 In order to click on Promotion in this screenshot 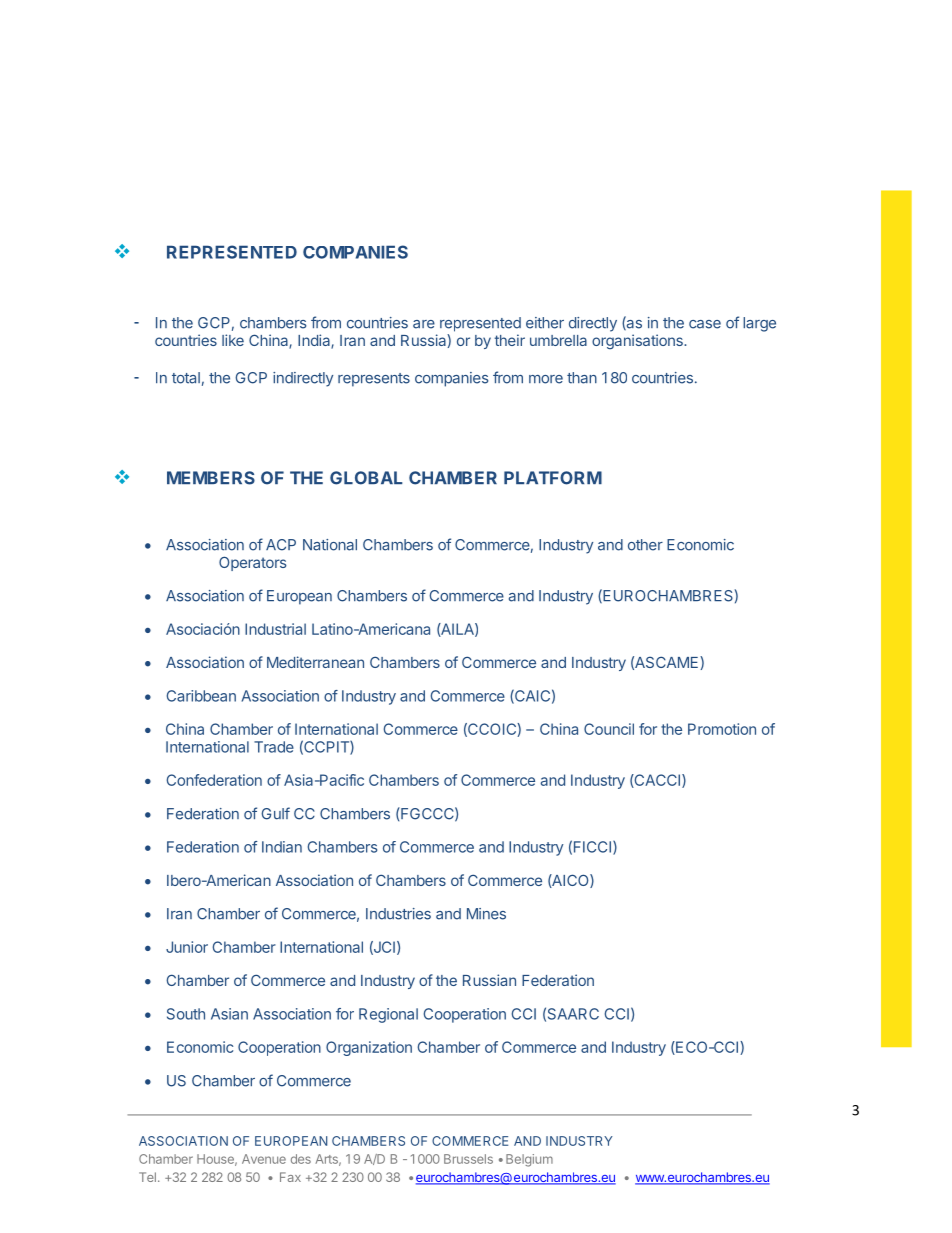, I will do `click(722, 729)`.
